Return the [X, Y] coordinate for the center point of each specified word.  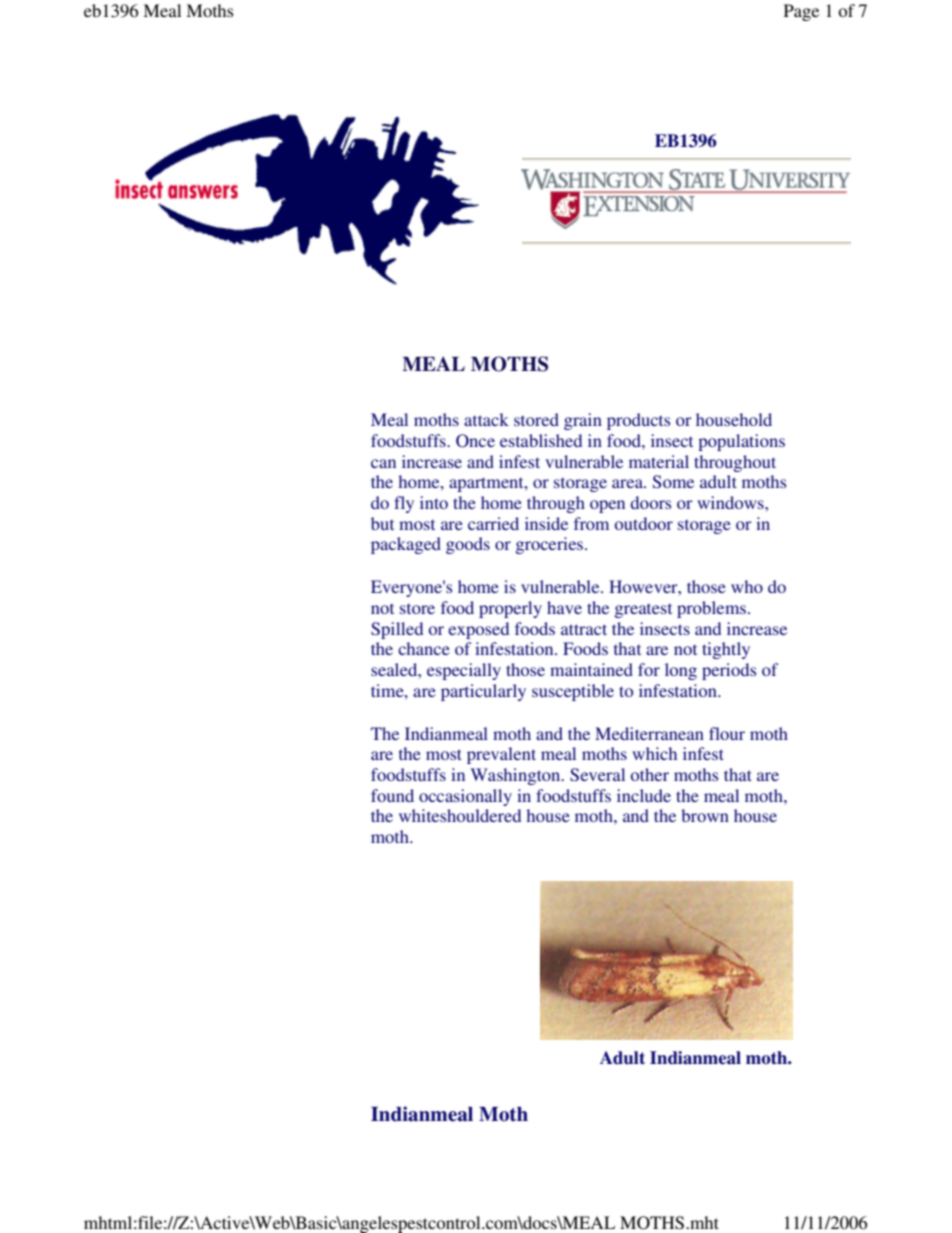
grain [583, 421]
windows [731, 502]
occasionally [465, 797]
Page [801, 12]
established [541, 440]
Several [597, 774]
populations [741, 442]
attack [486, 419]
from [591, 523]
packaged [406, 545]
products [638, 421]
